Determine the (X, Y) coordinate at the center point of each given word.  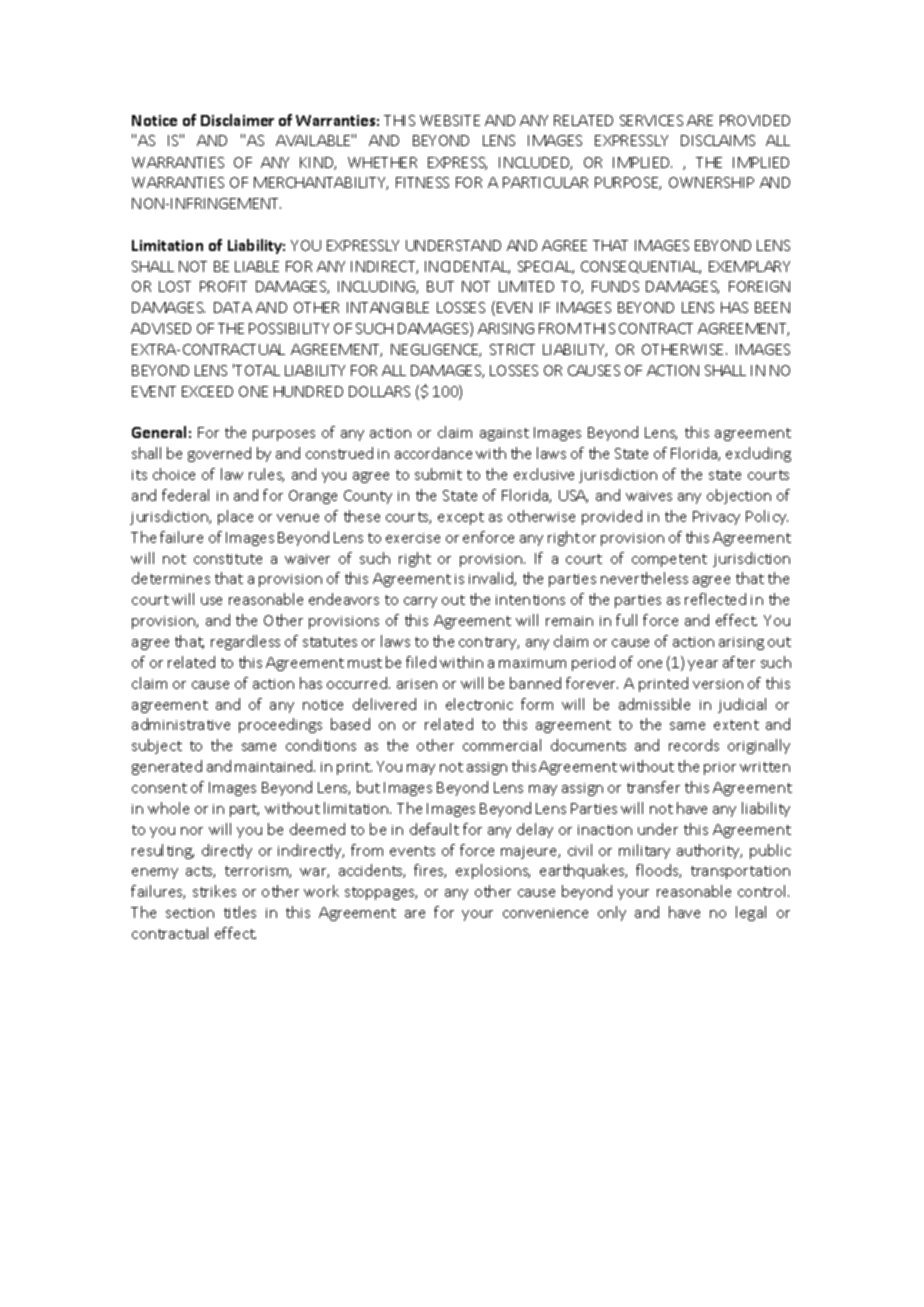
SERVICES (651, 120)
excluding (758, 454)
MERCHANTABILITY (321, 183)
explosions (493, 871)
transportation (740, 872)
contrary (489, 643)
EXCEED (207, 391)
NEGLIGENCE (436, 350)
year (703, 665)
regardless (245, 642)
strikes (214, 891)
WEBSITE (450, 120)
